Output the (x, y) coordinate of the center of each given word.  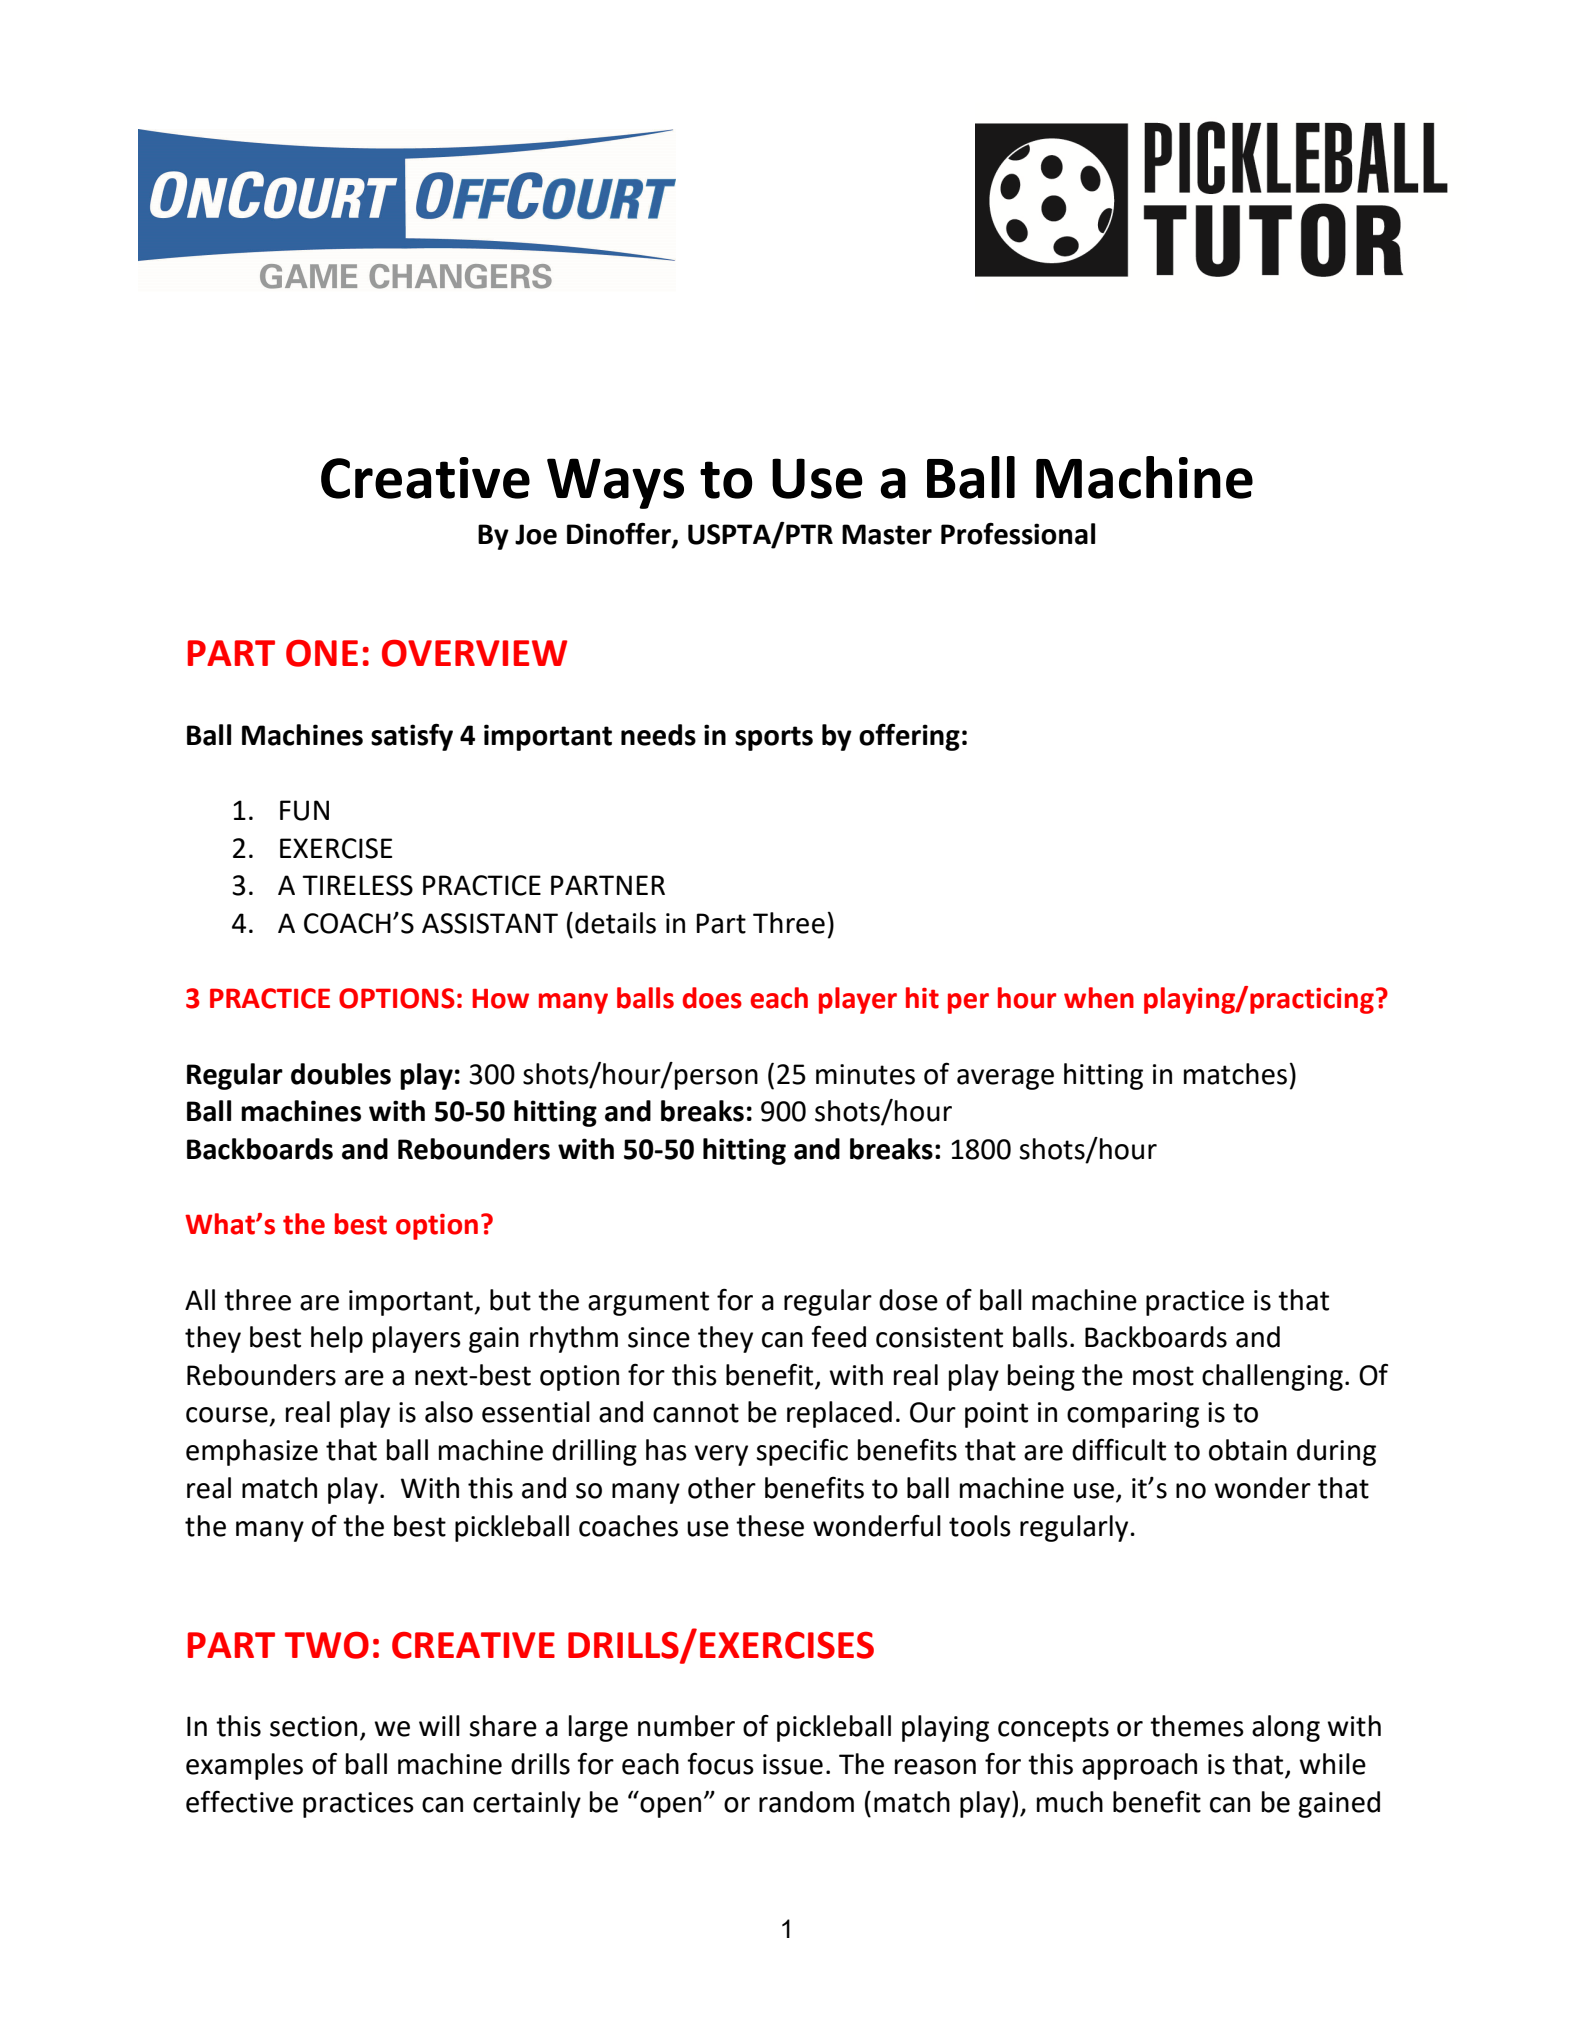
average (1005, 1079)
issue (793, 1764)
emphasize (252, 1452)
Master (887, 534)
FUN (304, 810)
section (313, 1726)
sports (774, 738)
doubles (341, 1074)
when (1099, 998)
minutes (865, 1074)
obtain (1248, 1450)
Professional (1018, 533)
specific (802, 1452)
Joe (536, 534)
